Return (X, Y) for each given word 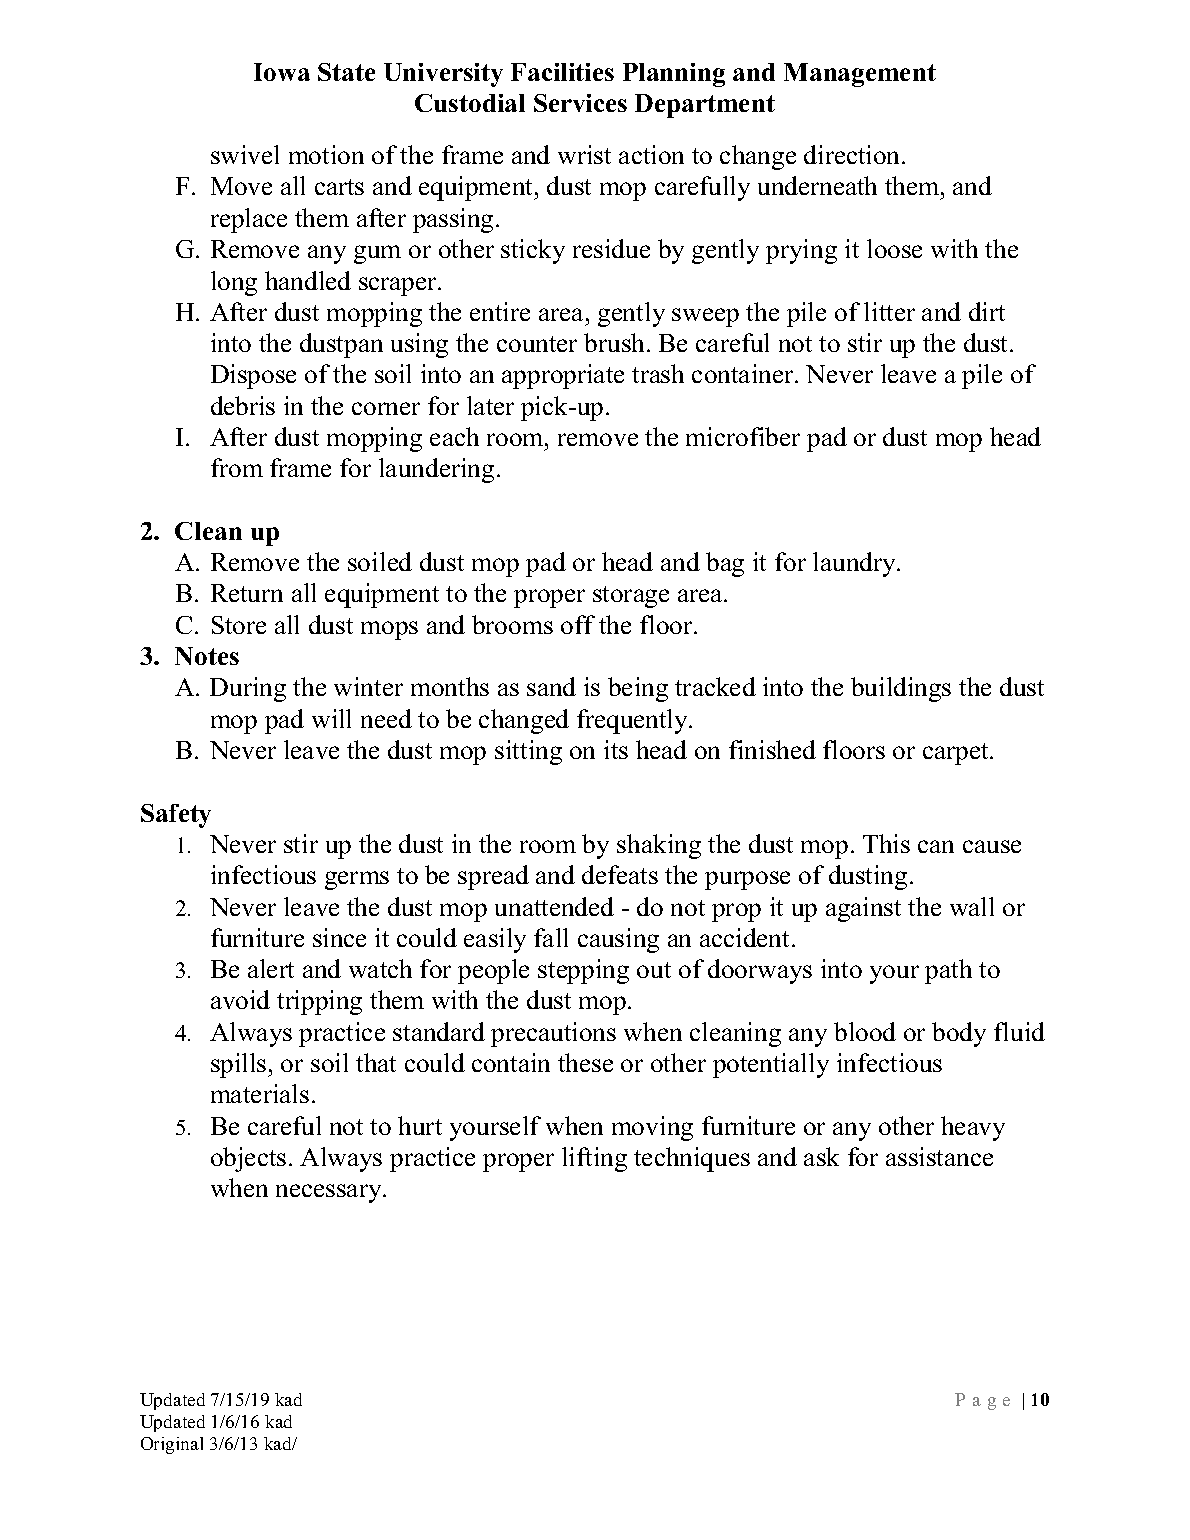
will (331, 718)
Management (860, 75)
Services (580, 103)
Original (172, 1445)
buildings (901, 689)
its (616, 749)
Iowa (282, 72)
